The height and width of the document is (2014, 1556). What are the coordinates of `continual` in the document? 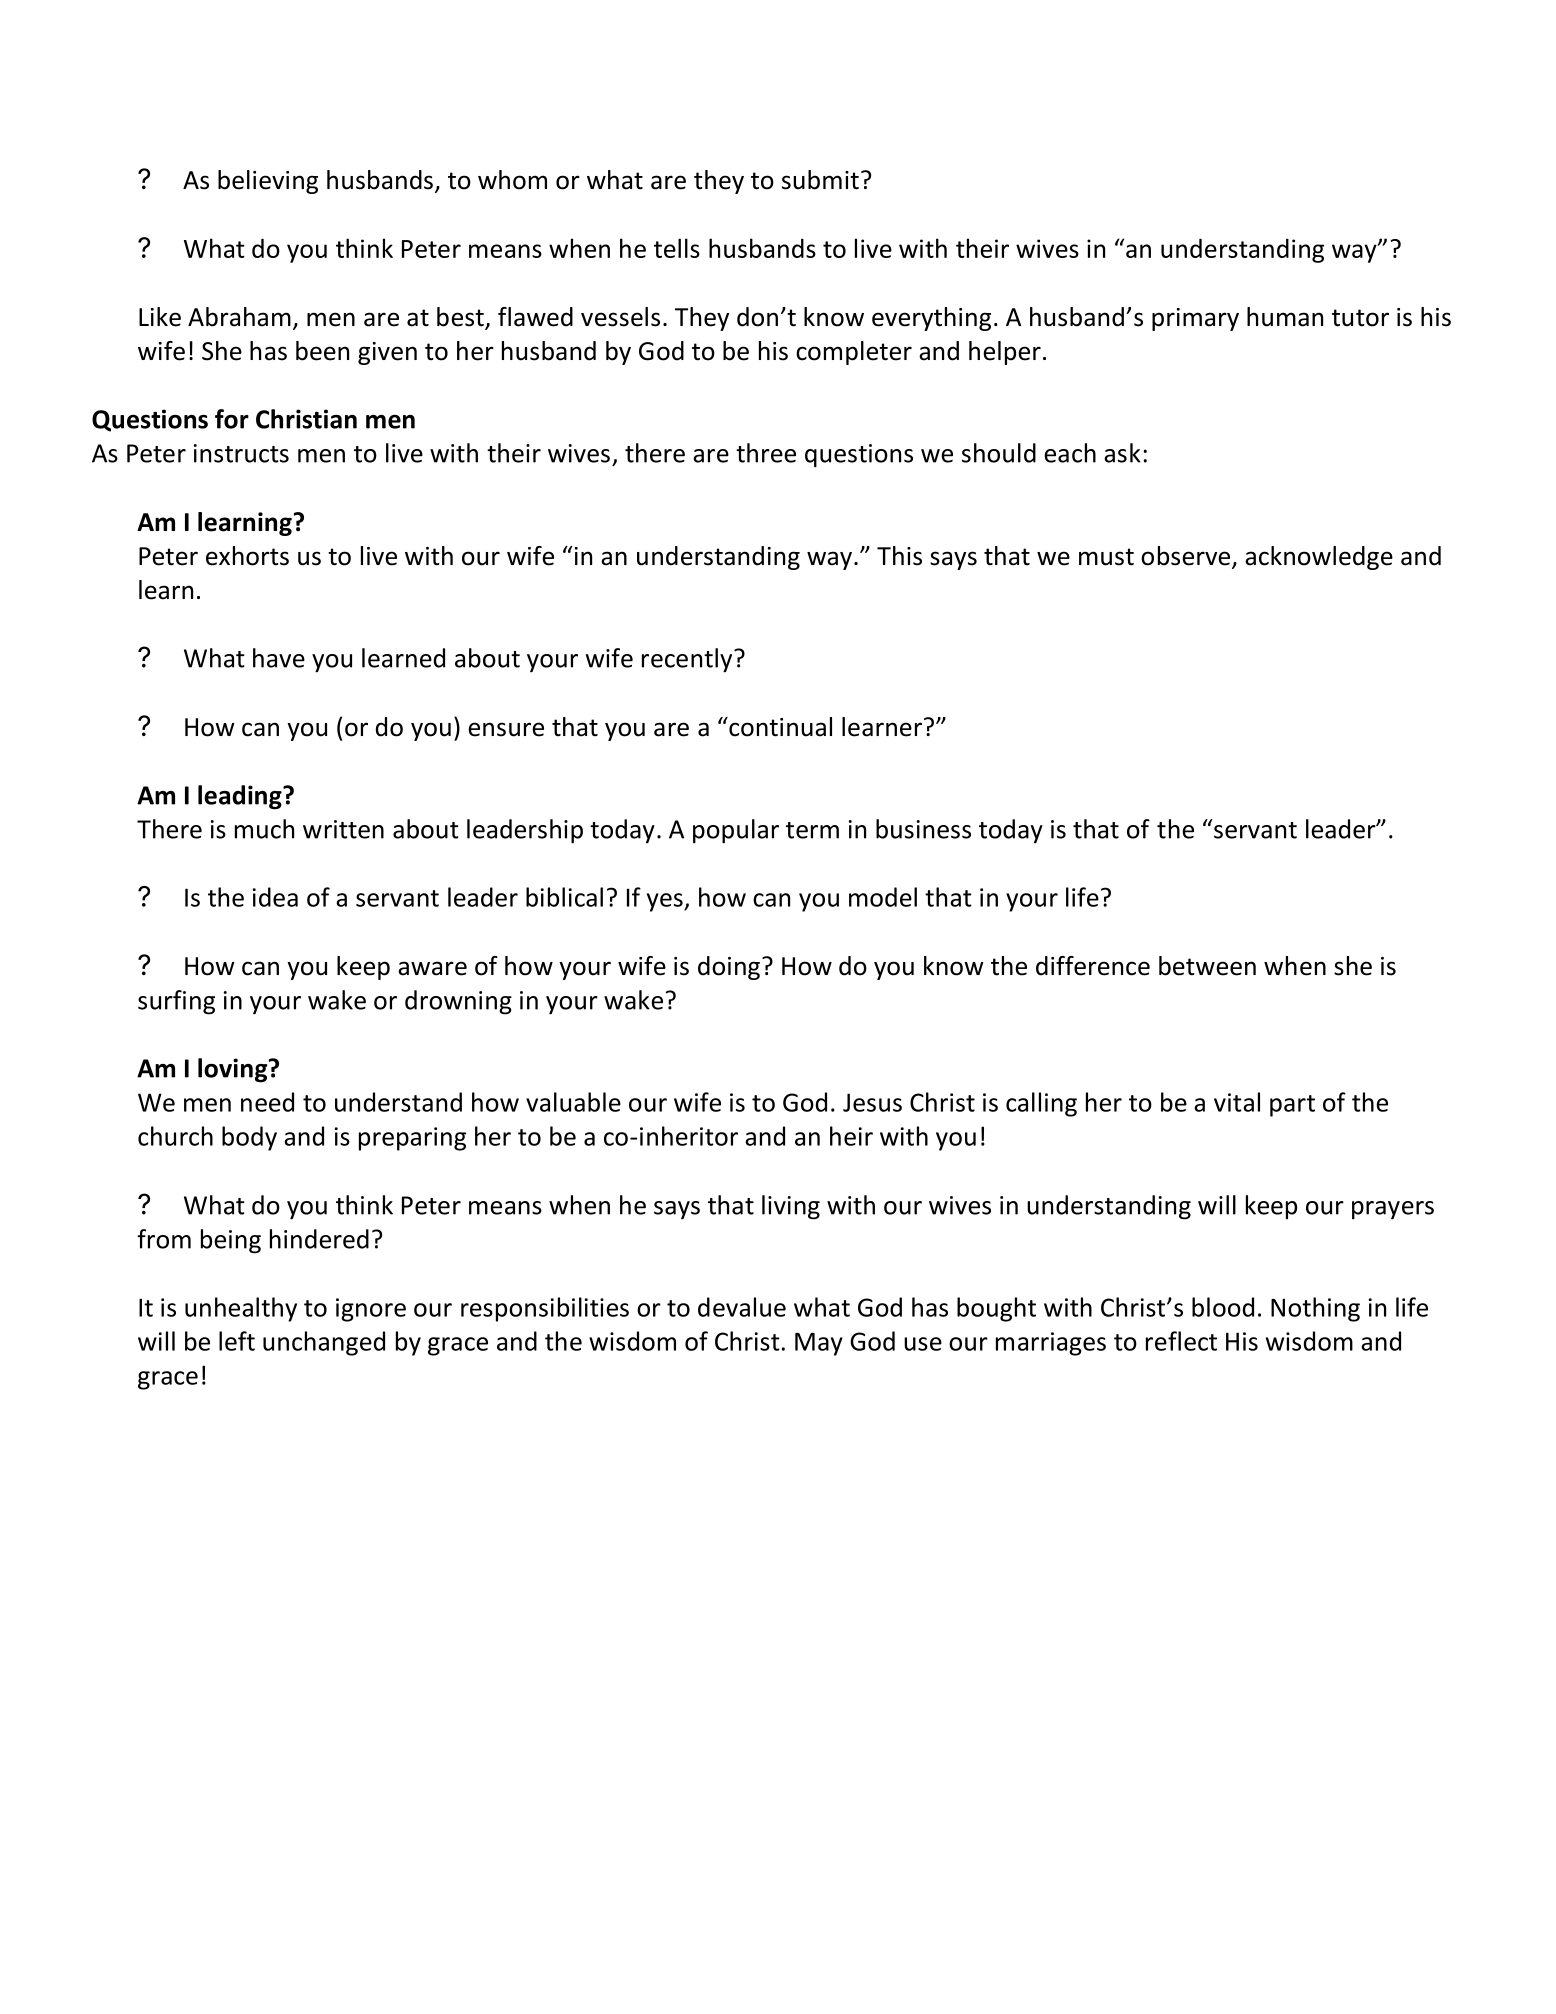 It's located at (779, 727).
